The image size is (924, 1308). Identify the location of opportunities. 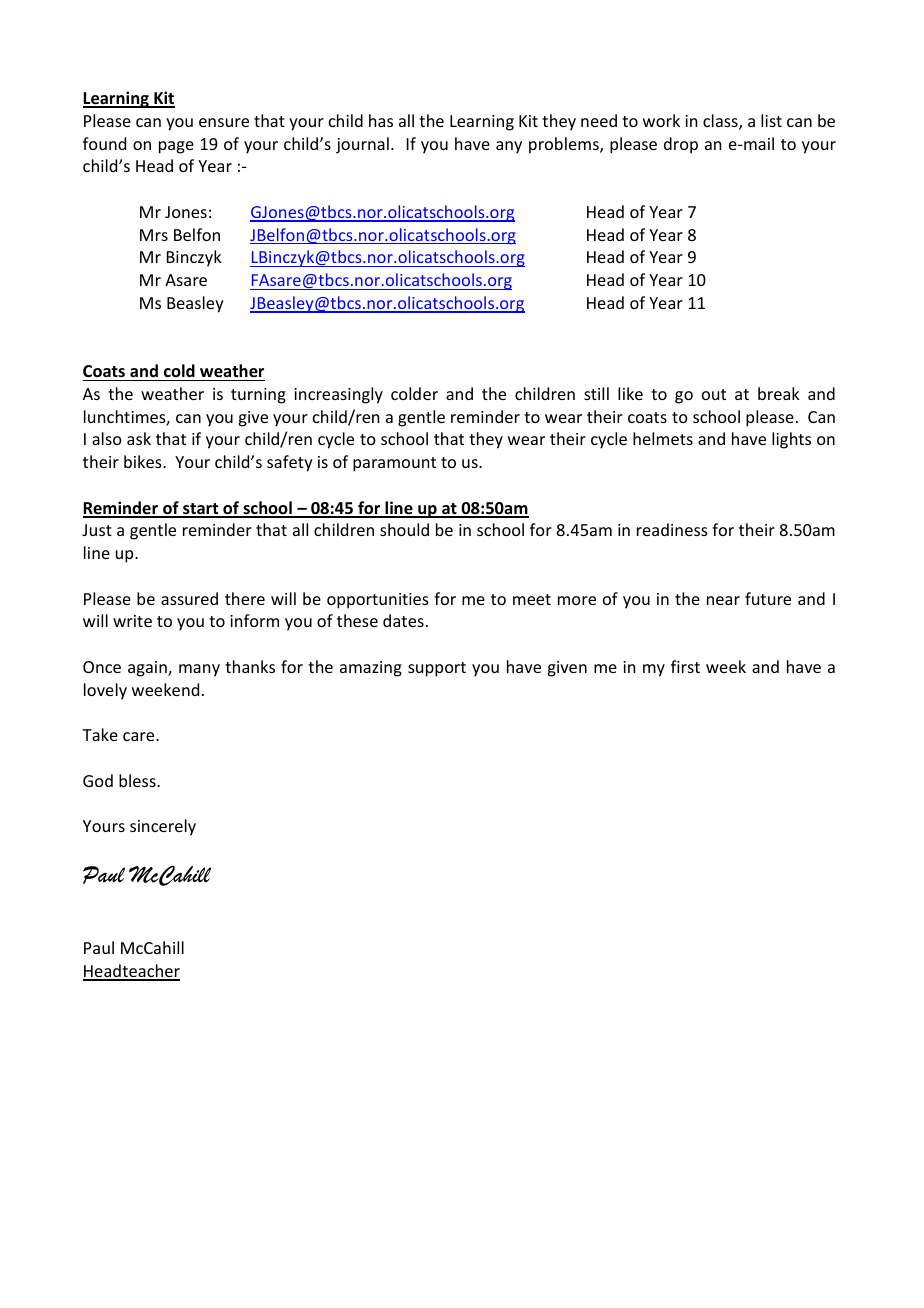
(378, 601).
